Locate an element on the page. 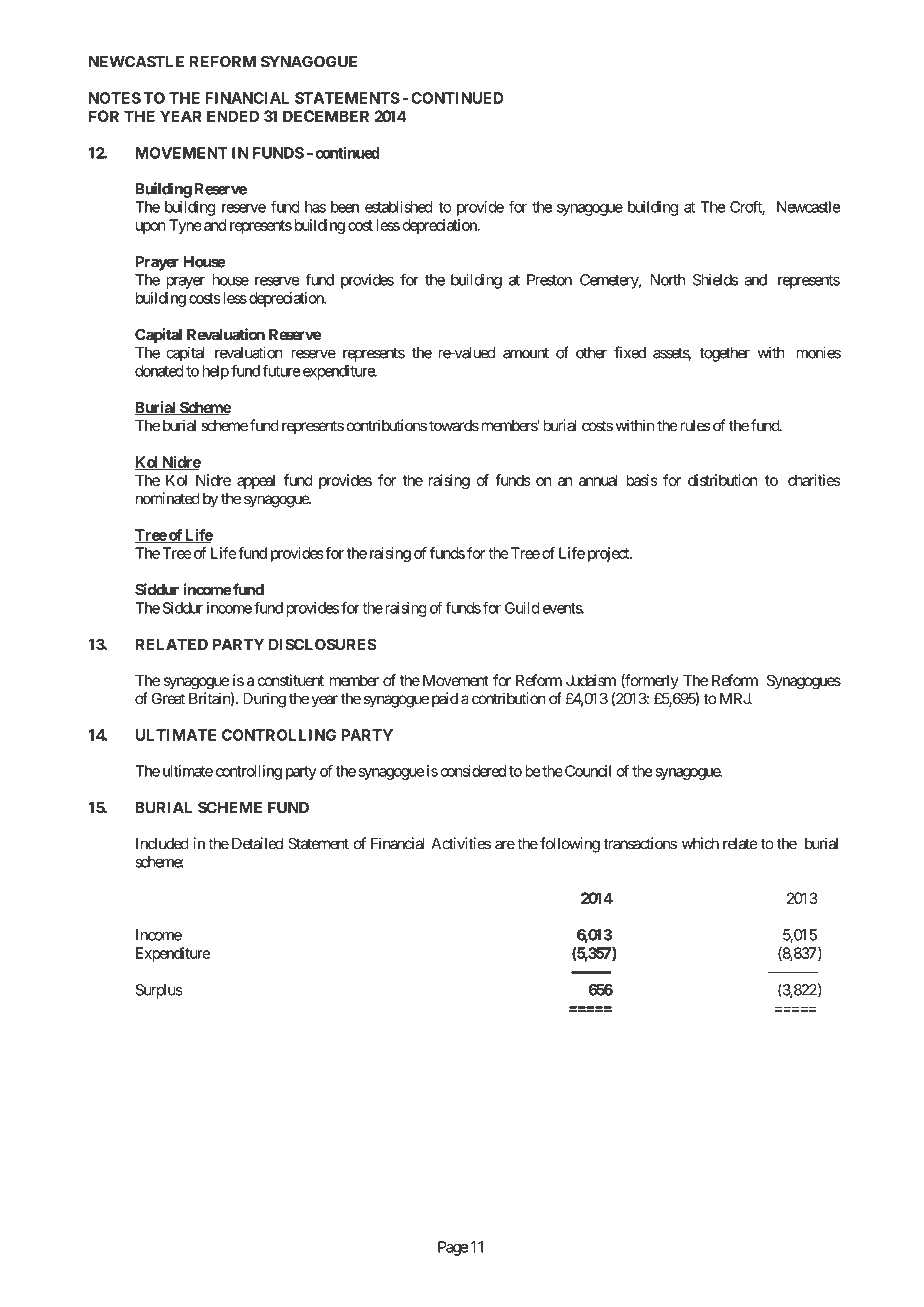  help is located at coordinates (216, 372).
